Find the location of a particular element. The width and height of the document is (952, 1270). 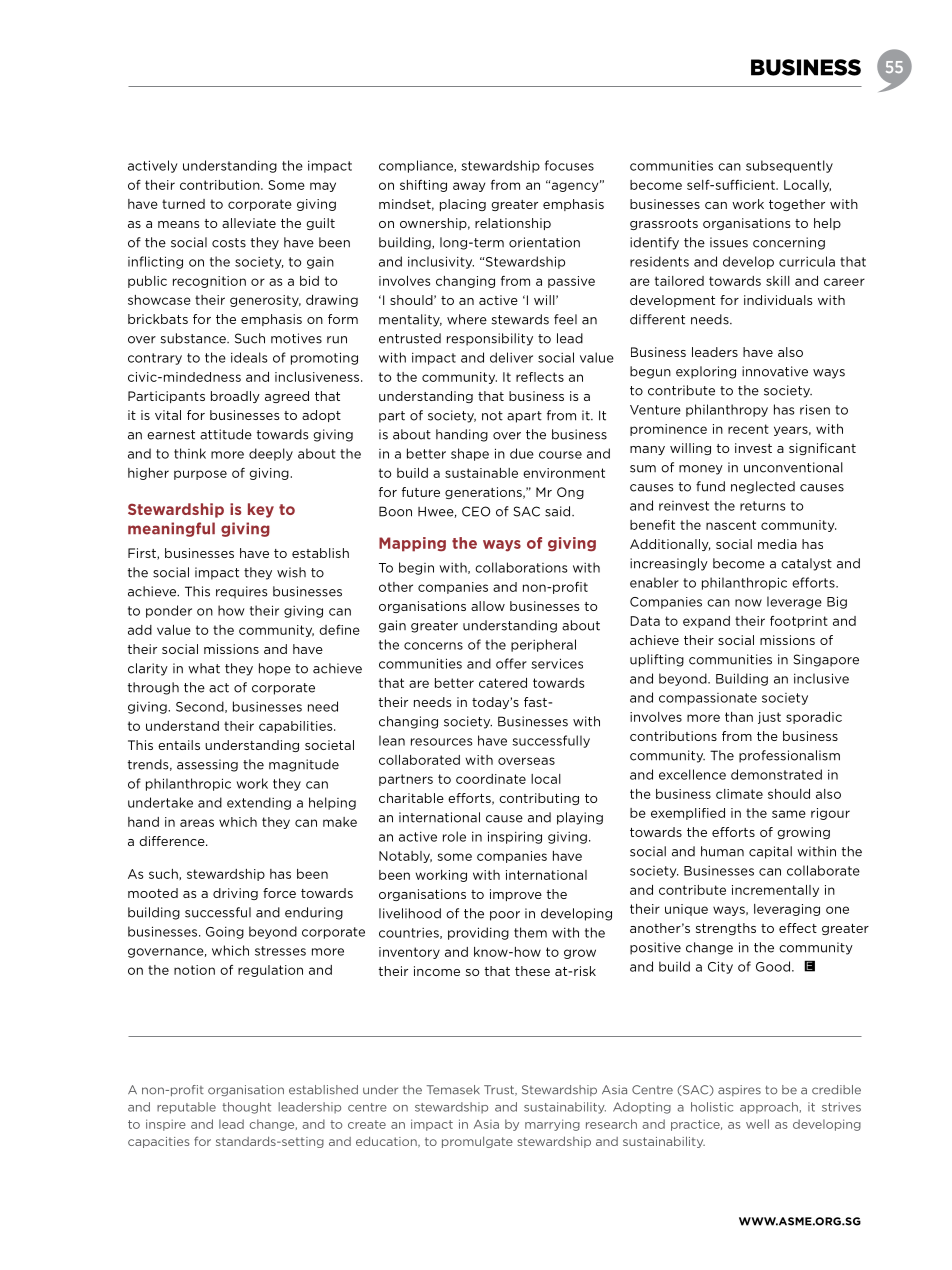

footprint is located at coordinates (799, 622).
